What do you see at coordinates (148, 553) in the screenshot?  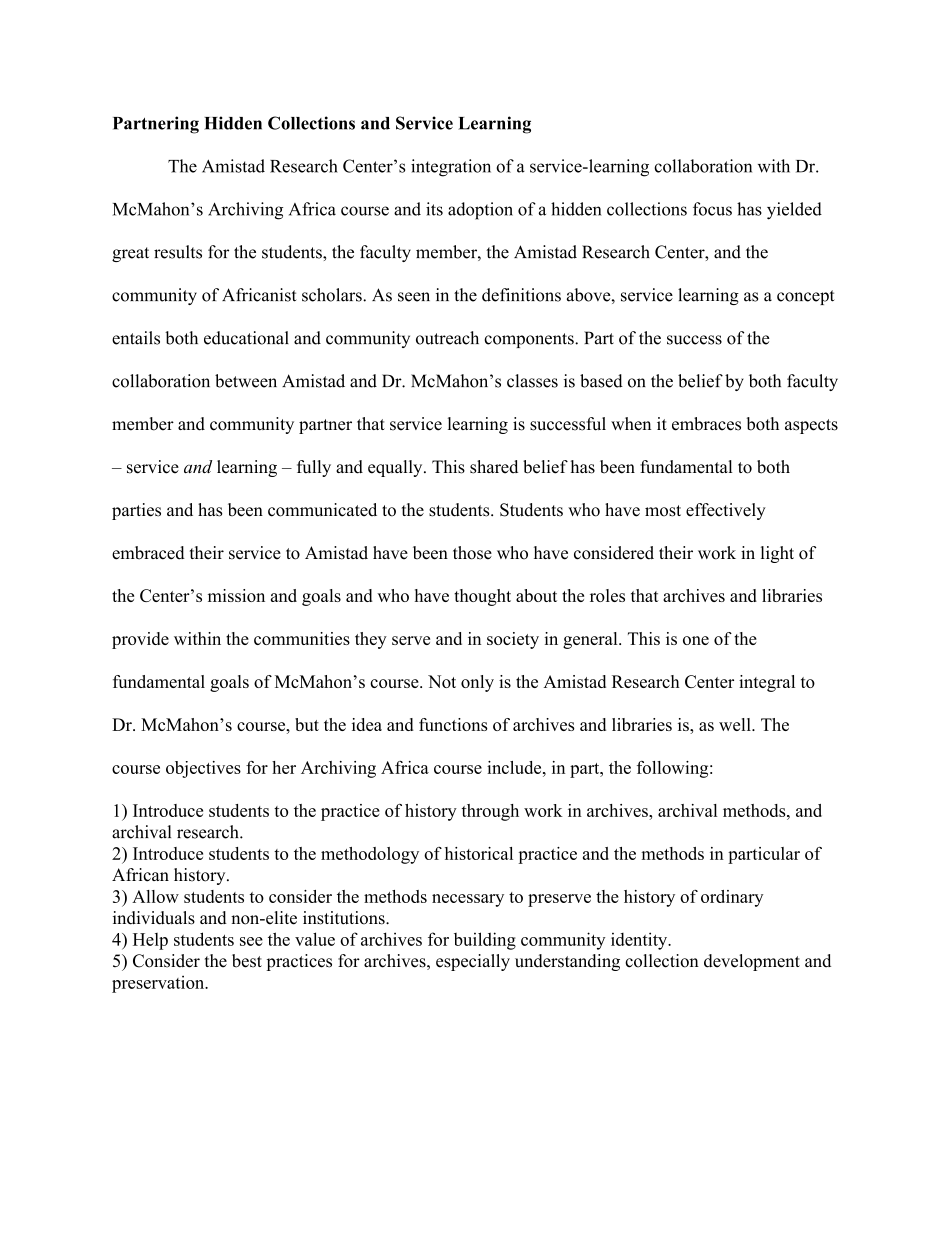 I see `embraced` at bounding box center [148, 553].
